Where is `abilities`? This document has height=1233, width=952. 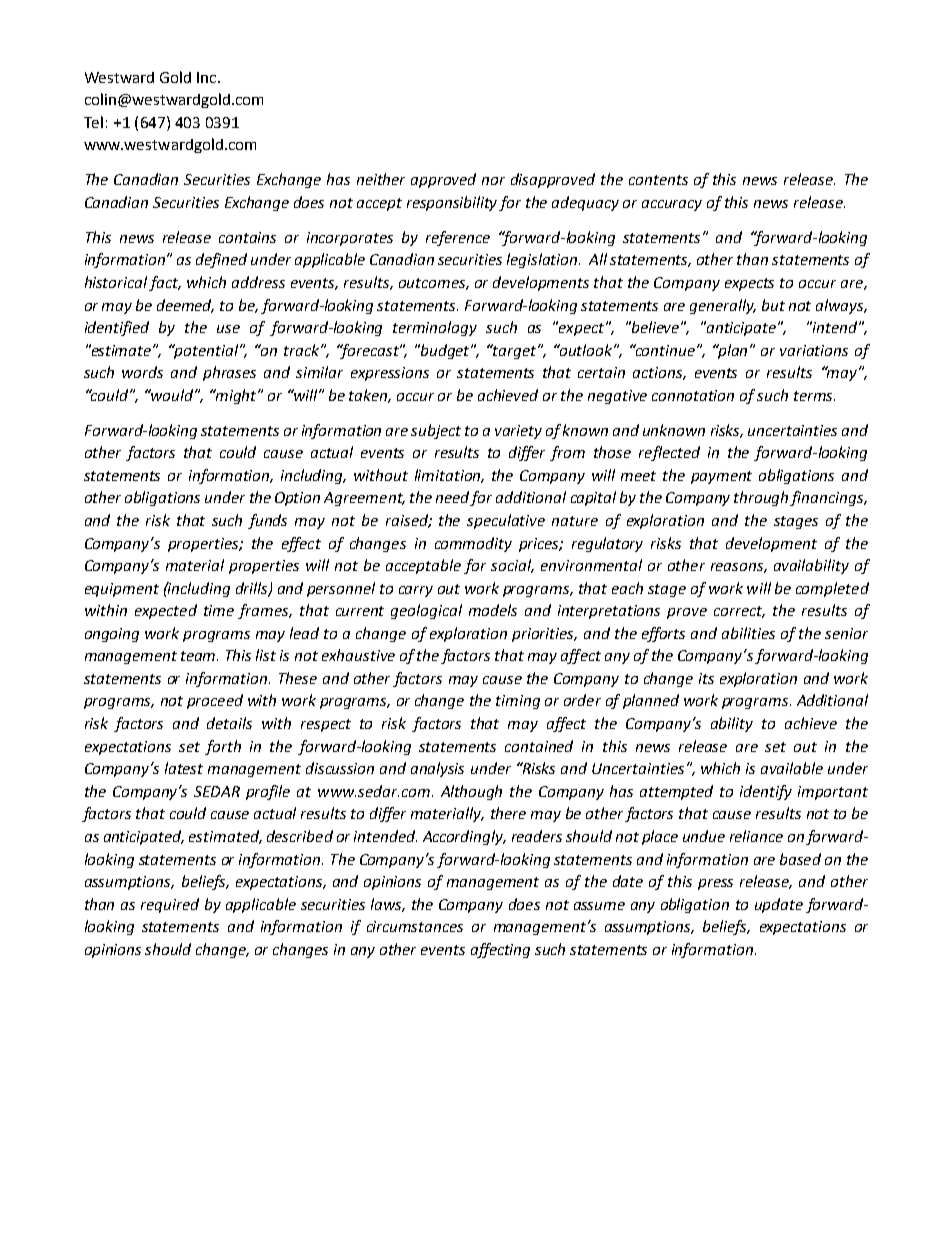 abilities is located at coordinates (748, 633).
